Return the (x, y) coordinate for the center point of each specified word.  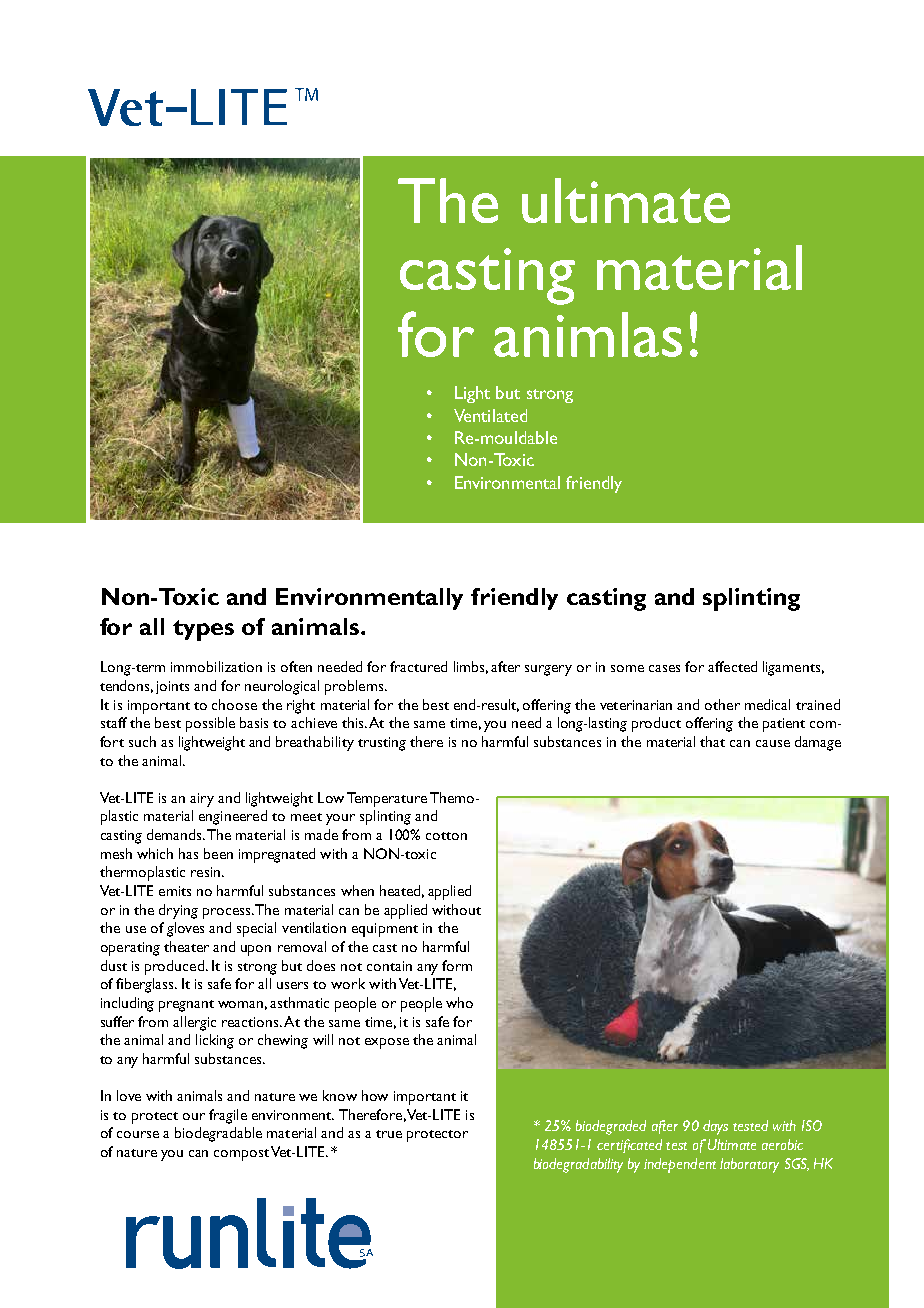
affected (732, 666)
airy (202, 800)
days (715, 1127)
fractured (418, 666)
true (389, 1134)
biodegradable (218, 1134)
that (712, 741)
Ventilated (490, 415)
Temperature (387, 799)
